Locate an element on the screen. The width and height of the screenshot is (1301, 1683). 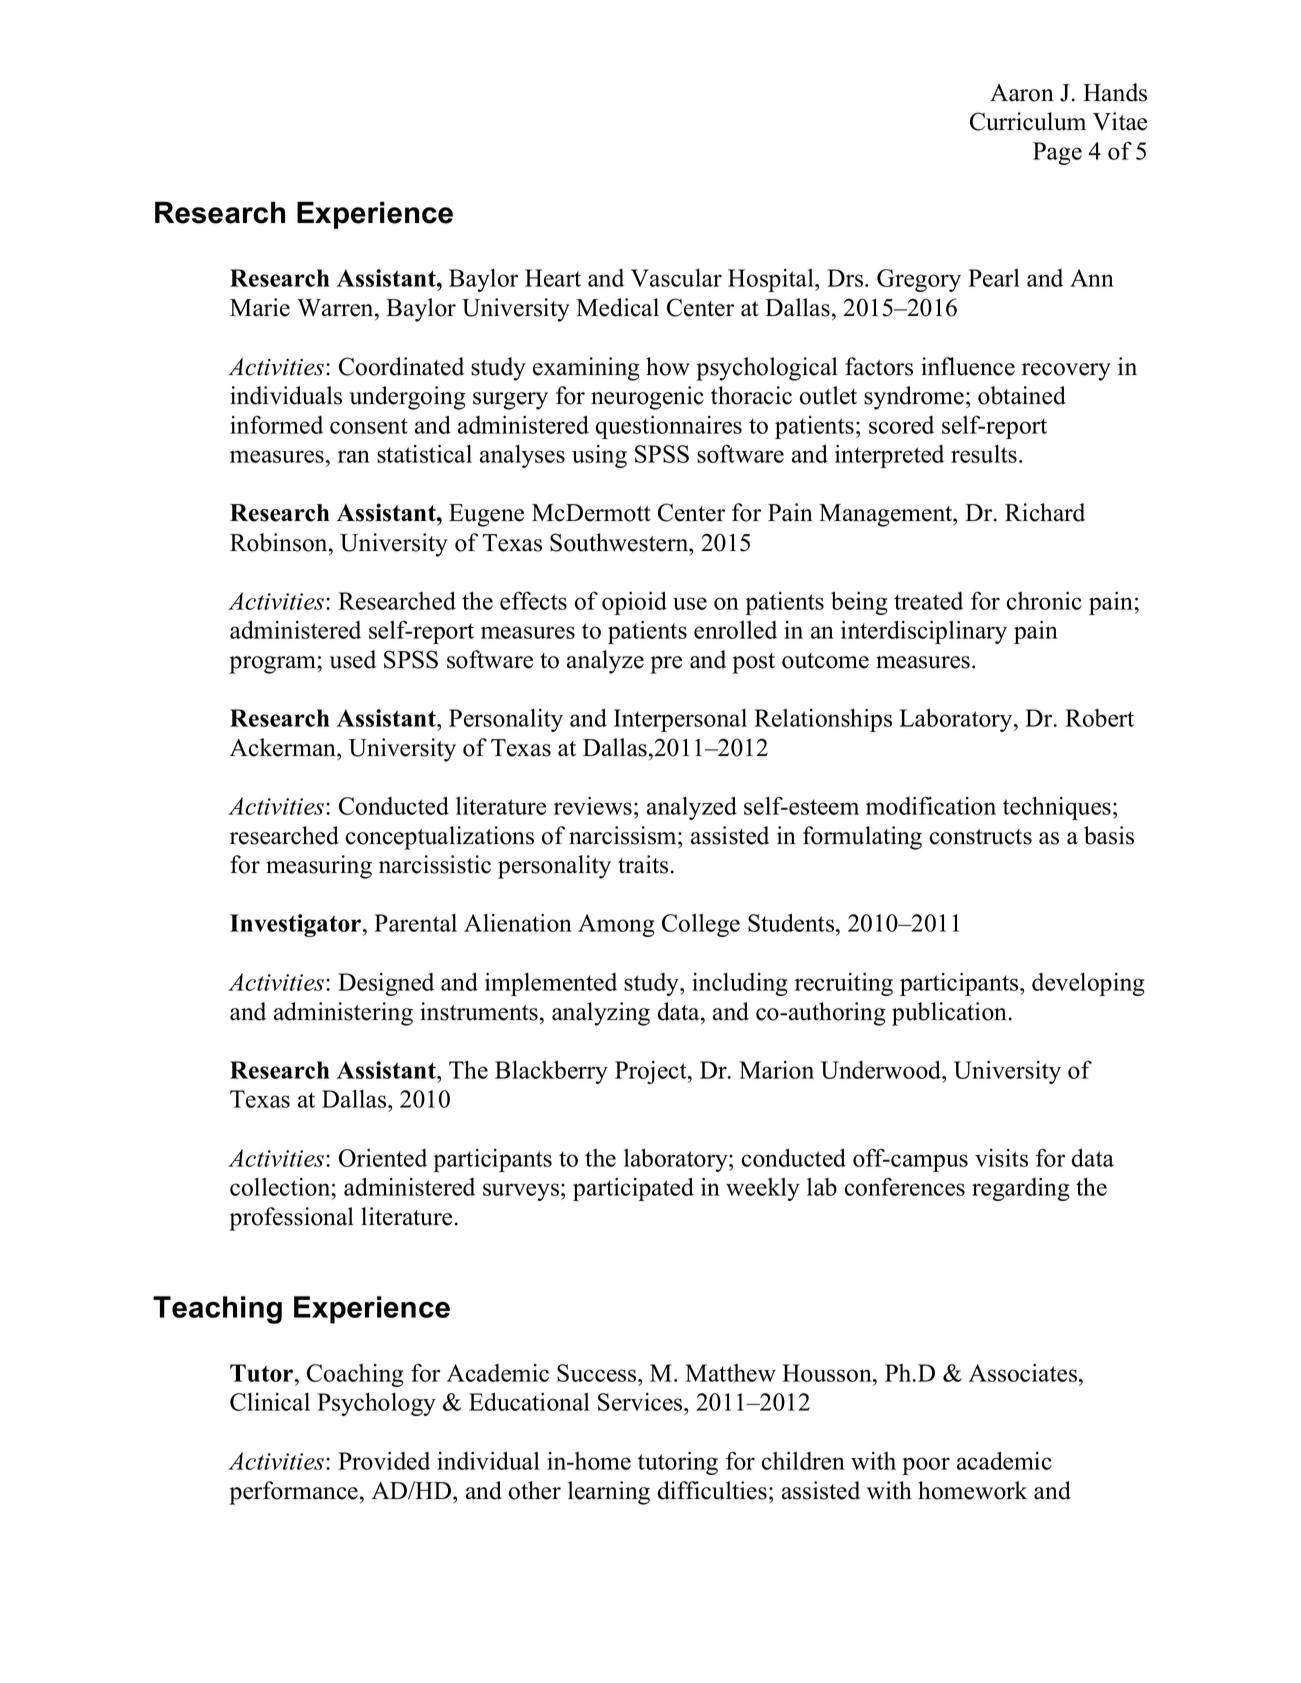
participated is located at coordinates (633, 1189).
